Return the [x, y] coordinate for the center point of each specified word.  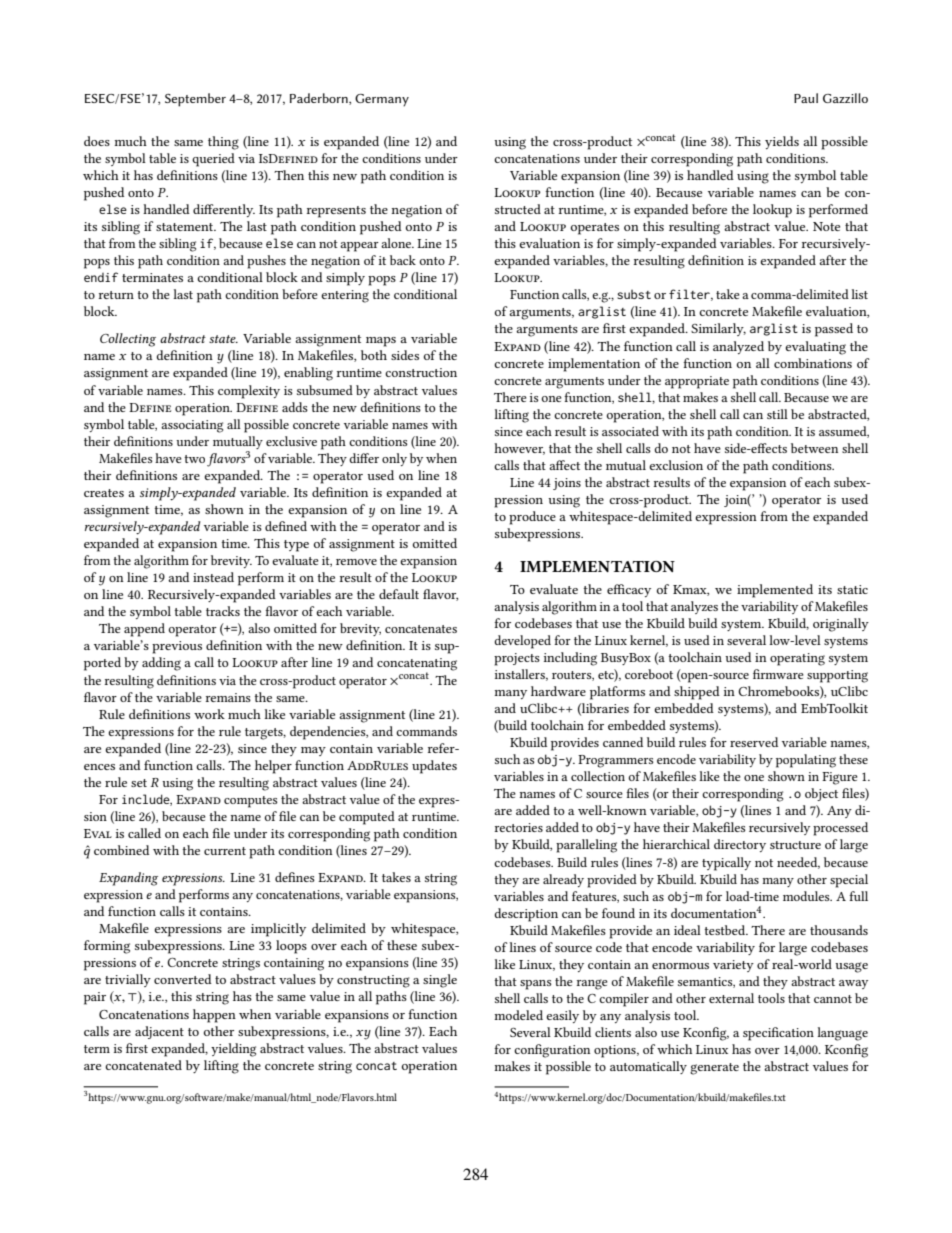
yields [782, 142]
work [209, 714]
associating [192, 426]
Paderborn [320, 99]
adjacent [159, 1032]
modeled [518, 1015]
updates [434, 767]
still [777, 414]
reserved [754, 742]
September [195, 100]
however [519, 449]
